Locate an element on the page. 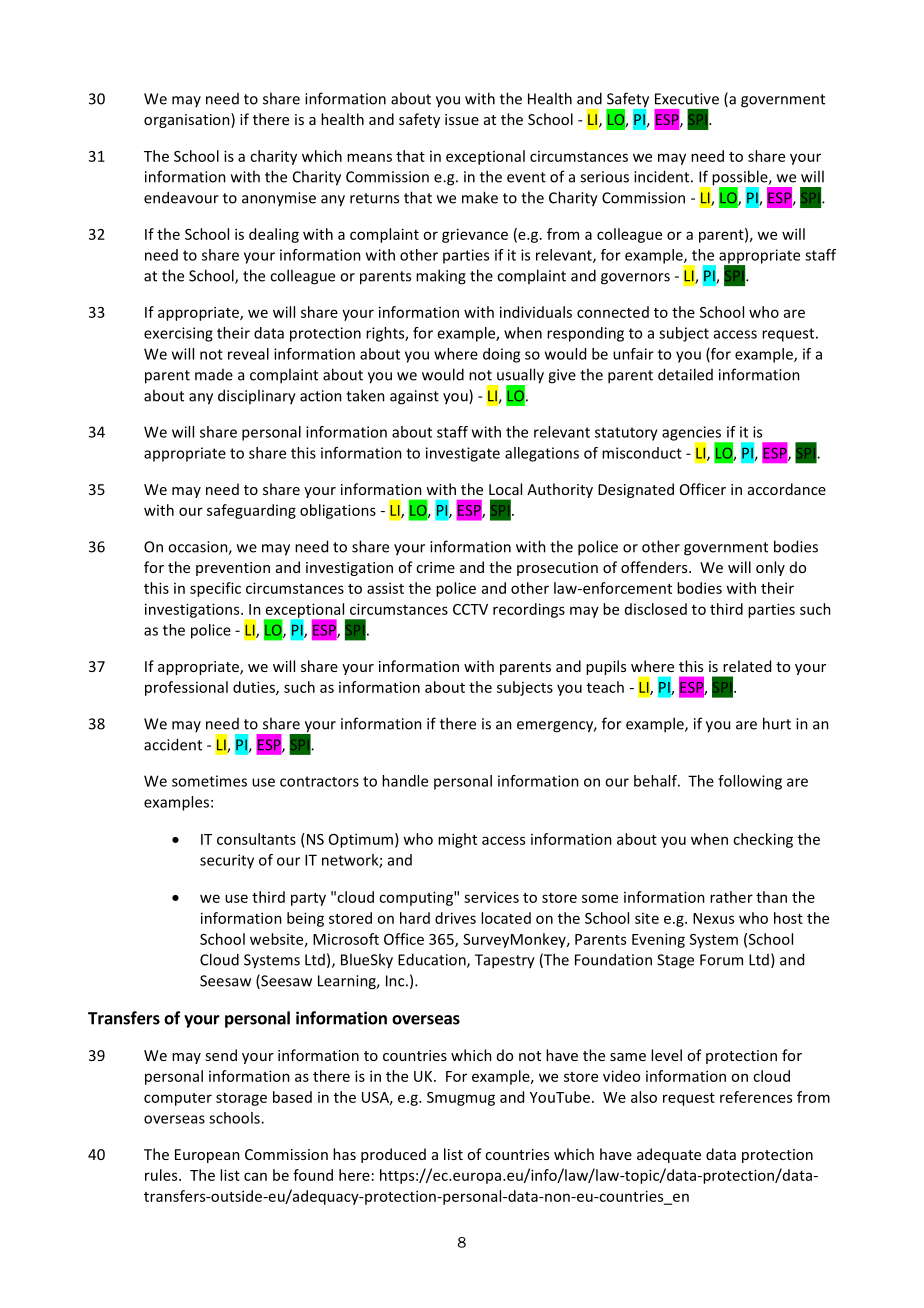  adequate is located at coordinates (669, 1155).
